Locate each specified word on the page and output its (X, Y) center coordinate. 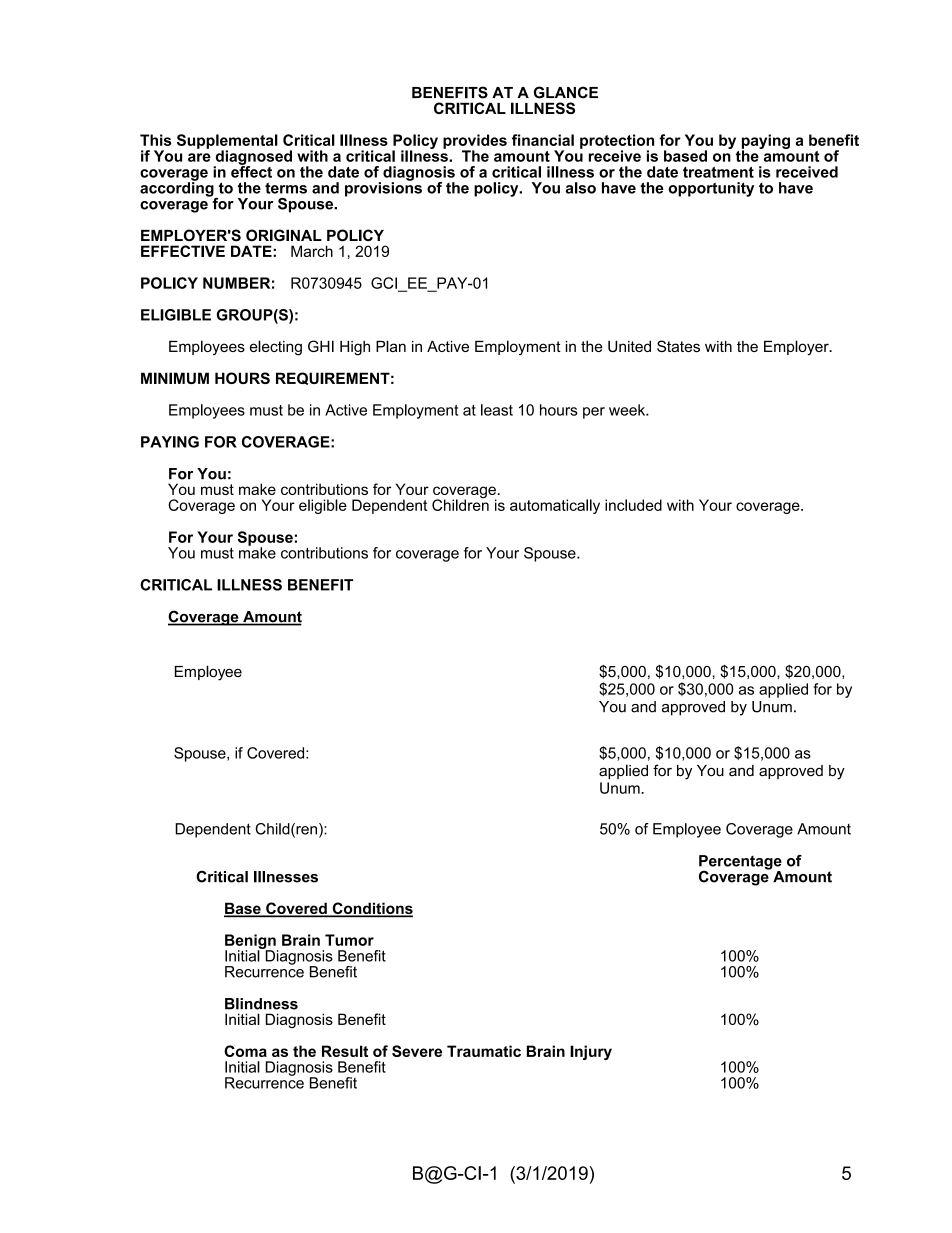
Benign (251, 942)
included (633, 505)
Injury (591, 1052)
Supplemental (227, 142)
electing (276, 348)
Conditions (371, 909)
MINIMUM (175, 378)
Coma (245, 1051)
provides (475, 142)
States (678, 346)
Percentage (740, 863)
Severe (417, 1051)
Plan (391, 346)
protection (617, 142)
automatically (555, 506)
